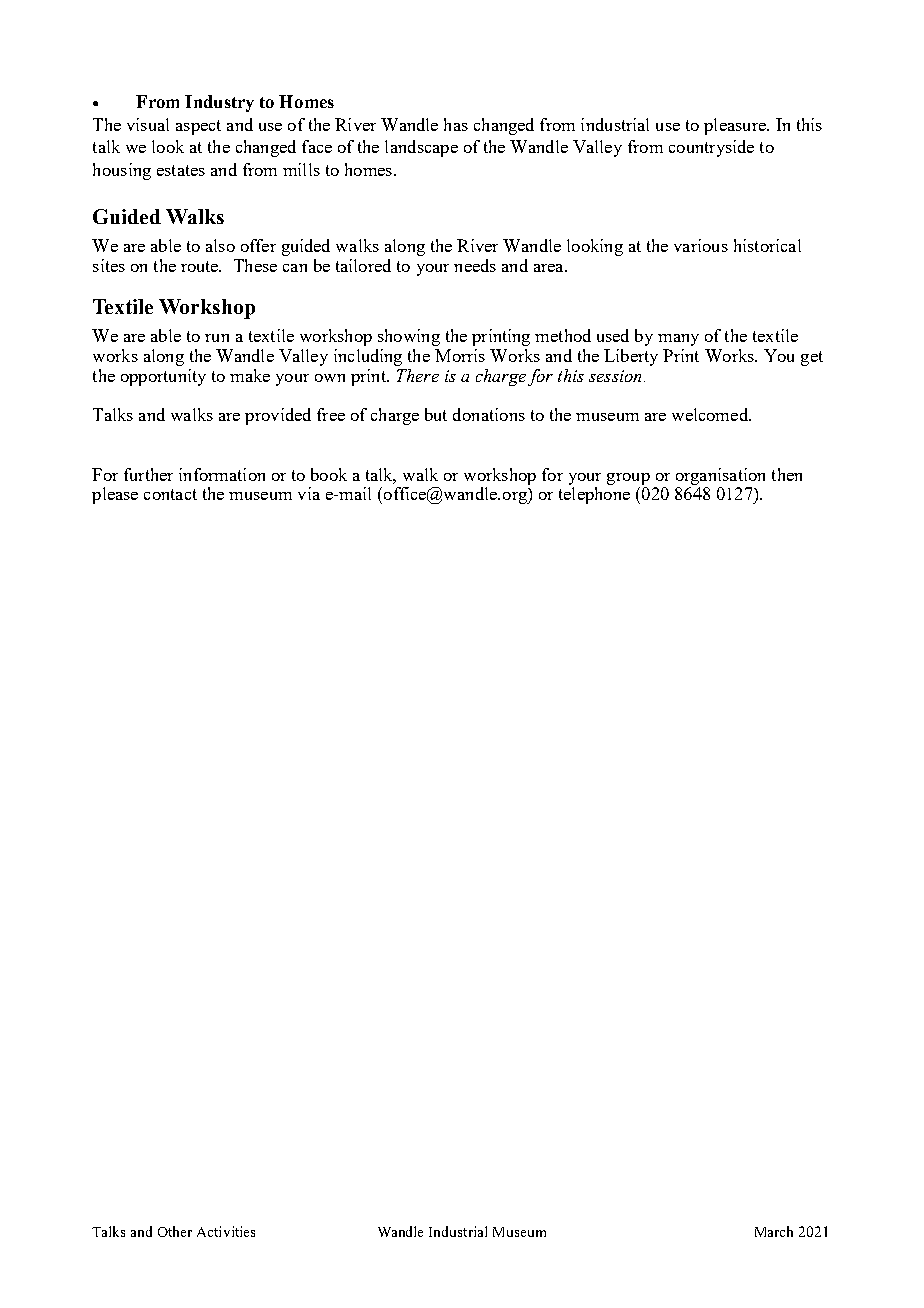  Describe the element at coordinates (787, 474) in the page. I see `then` at that location.
